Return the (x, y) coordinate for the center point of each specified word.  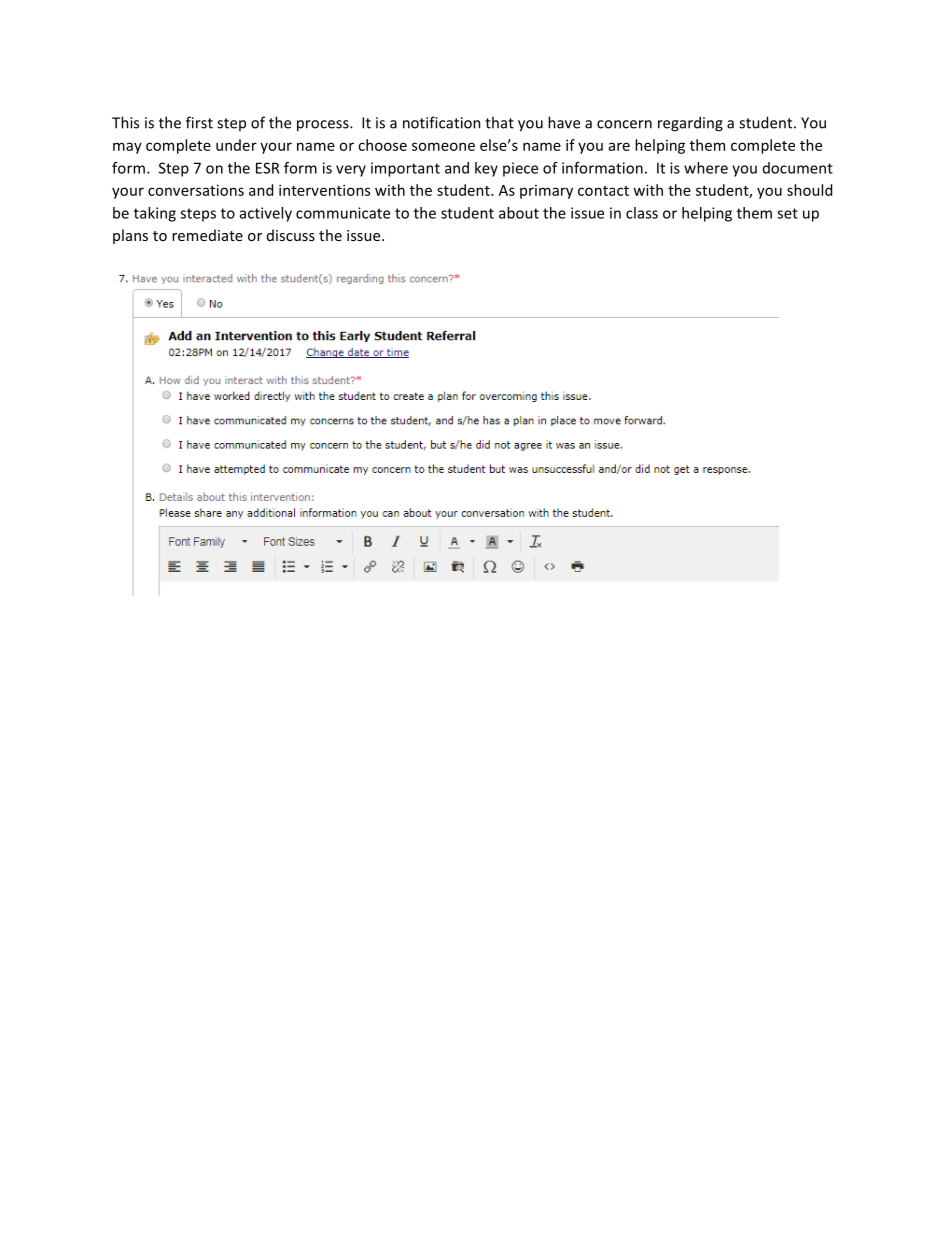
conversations (196, 190)
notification (442, 122)
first (199, 122)
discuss (291, 235)
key (486, 169)
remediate (207, 235)
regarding (690, 124)
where (706, 168)
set (787, 213)
